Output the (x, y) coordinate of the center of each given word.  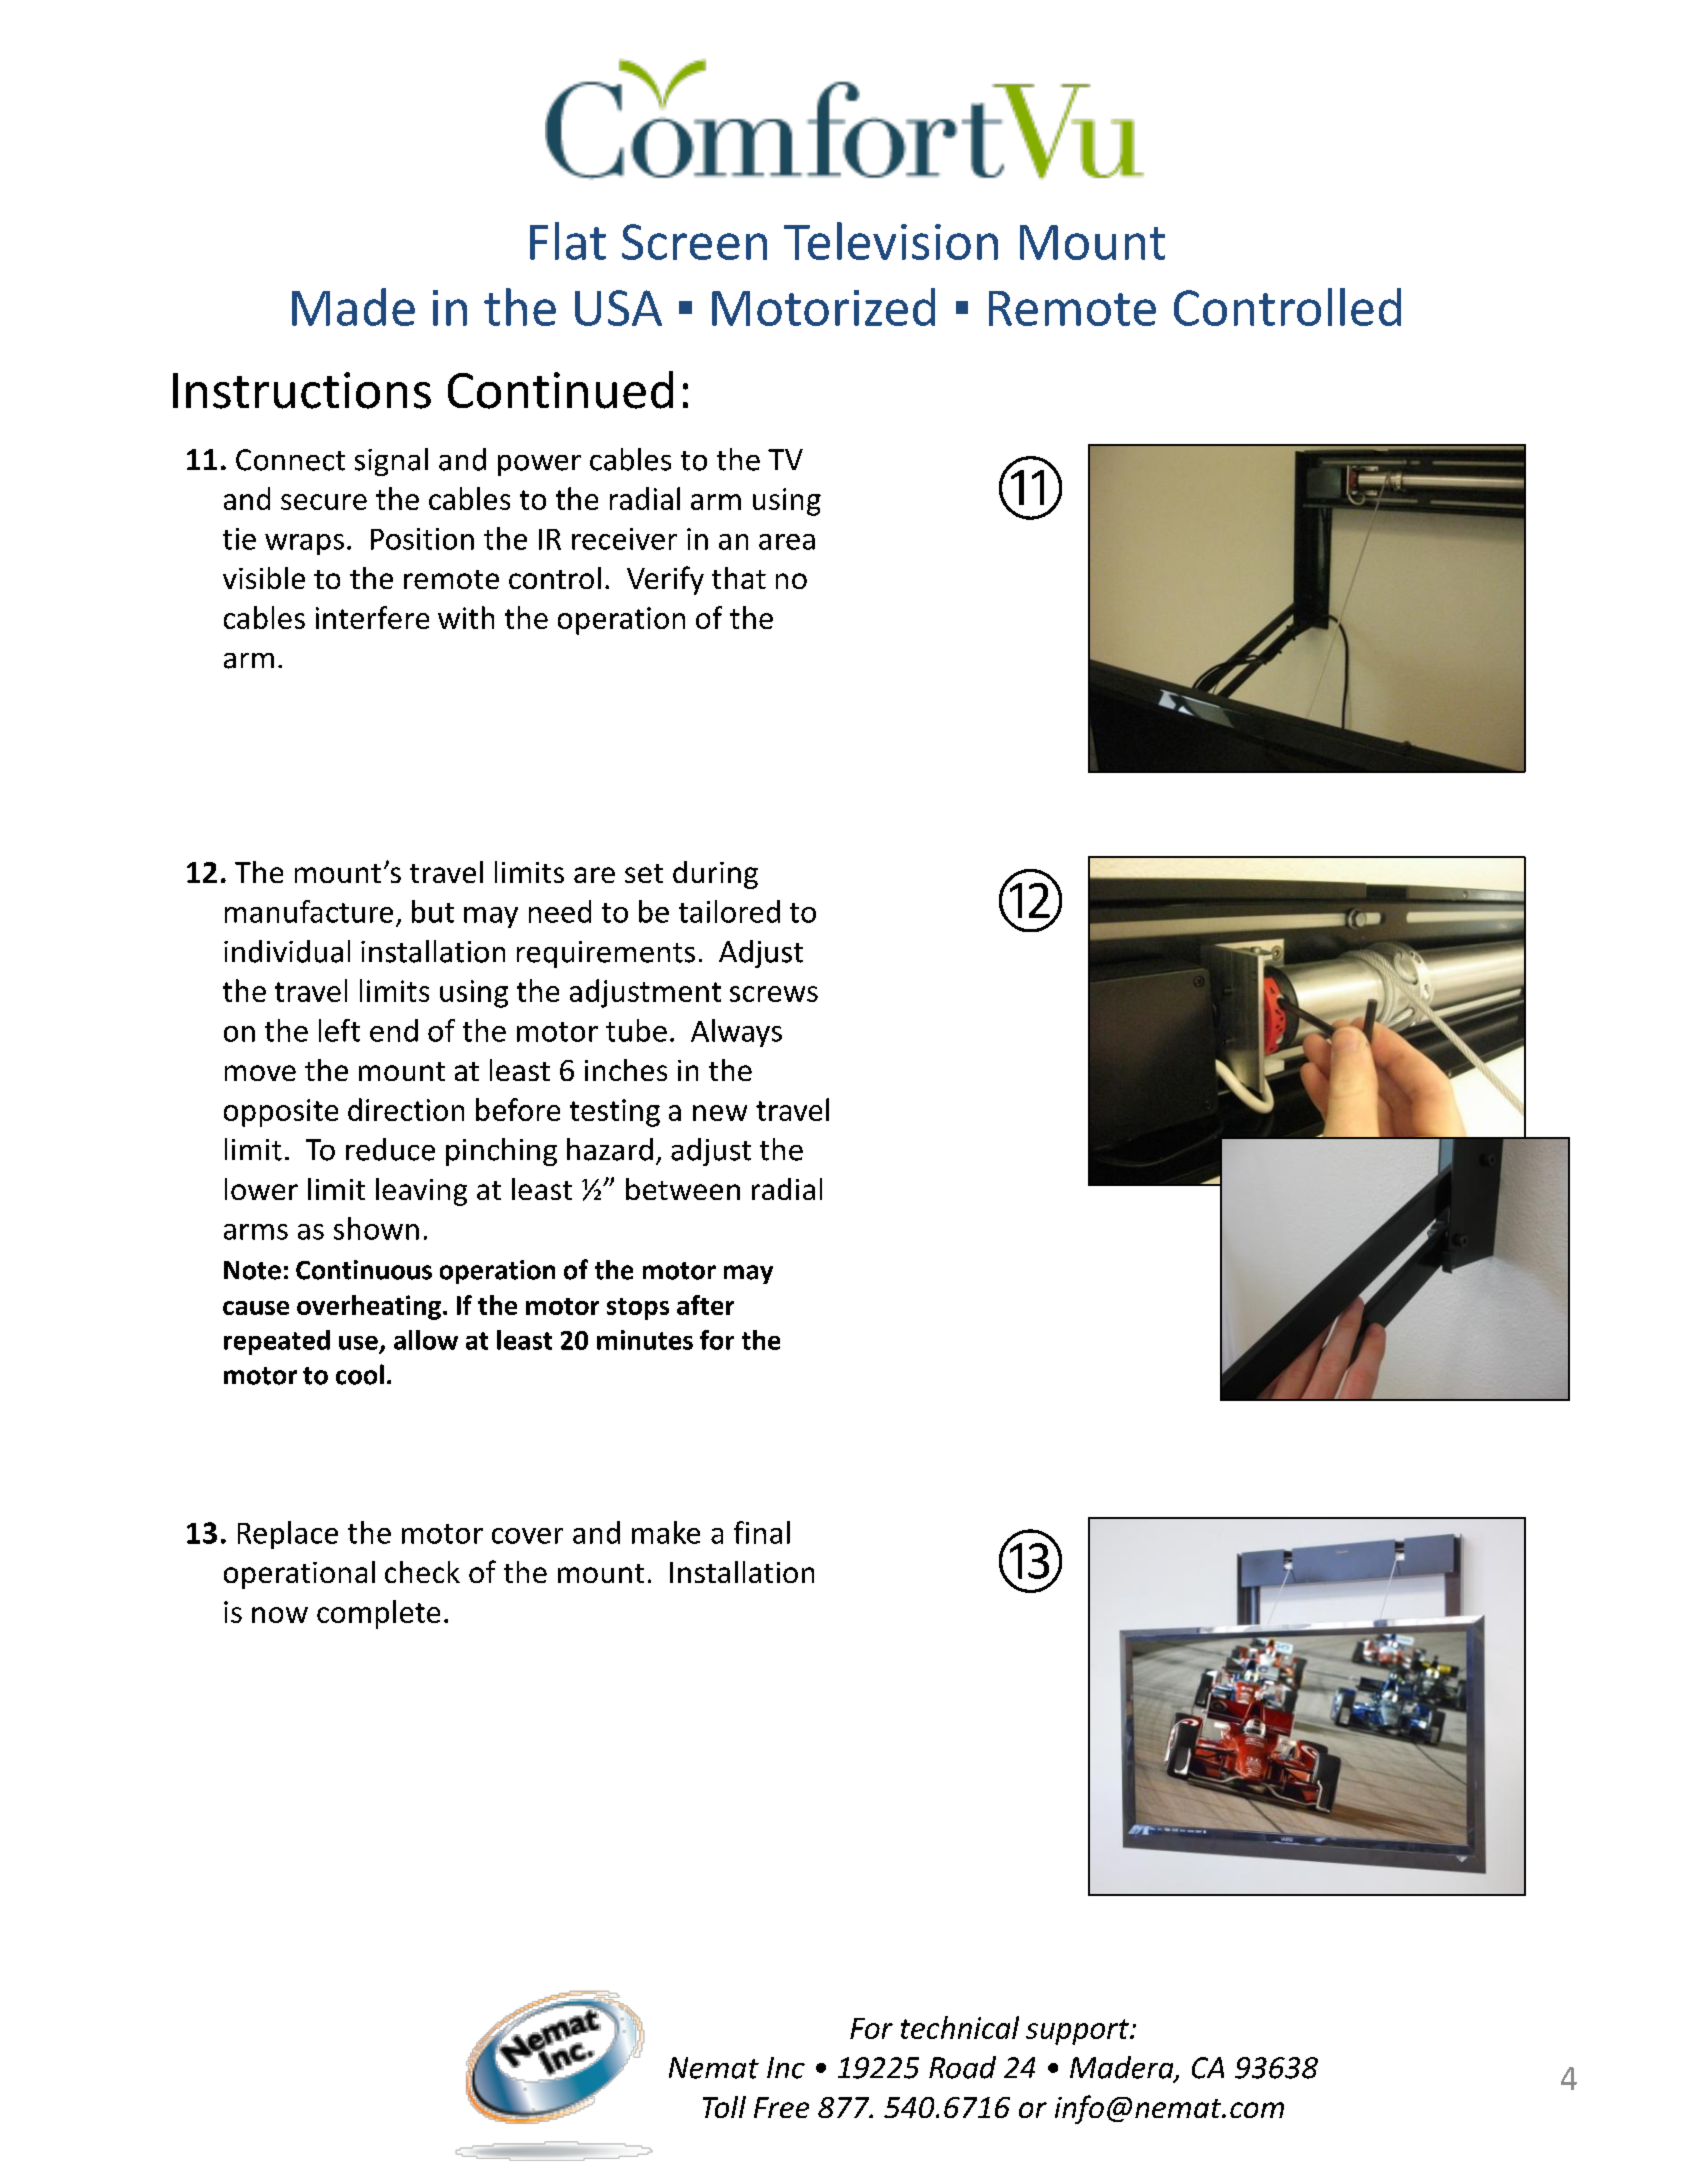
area (787, 542)
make (666, 1532)
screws (774, 994)
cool (360, 1374)
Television (891, 241)
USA (618, 308)
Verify (665, 580)
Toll (724, 2107)
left (339, 1030)
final (762, 1532)
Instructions (302, 390)
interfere (372, 617)
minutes (645, 1340)
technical (960, 2027)
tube (636, 1030)
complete (378, 1614)
